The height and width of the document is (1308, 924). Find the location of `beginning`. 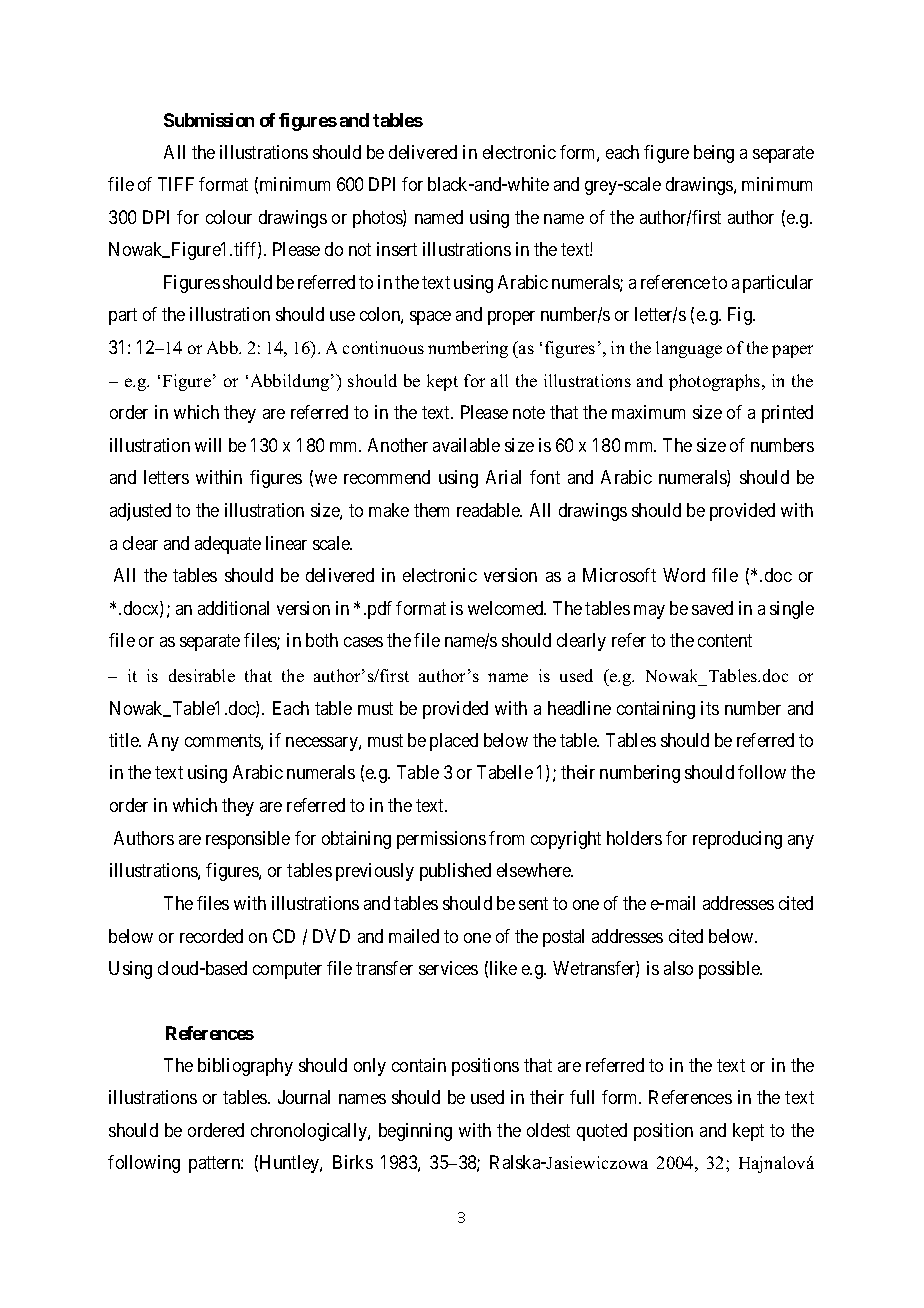

beginning is located at coordinates (415, 1132).
